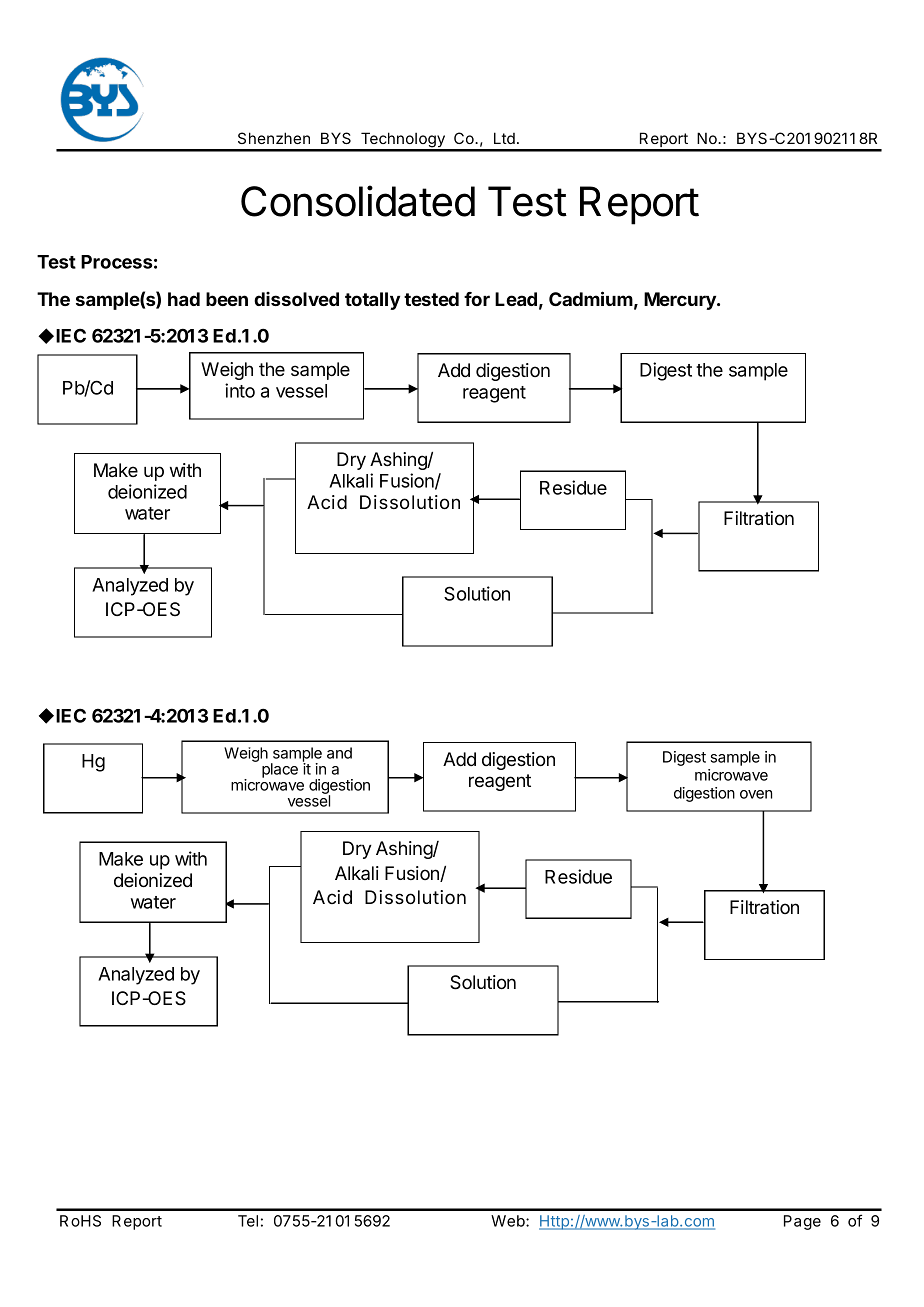 The width and height of the page is (924, 1307). What do you see at coordinates (802, 1222) in the page?
I see `Page` at bounding box center [802, 1222].
